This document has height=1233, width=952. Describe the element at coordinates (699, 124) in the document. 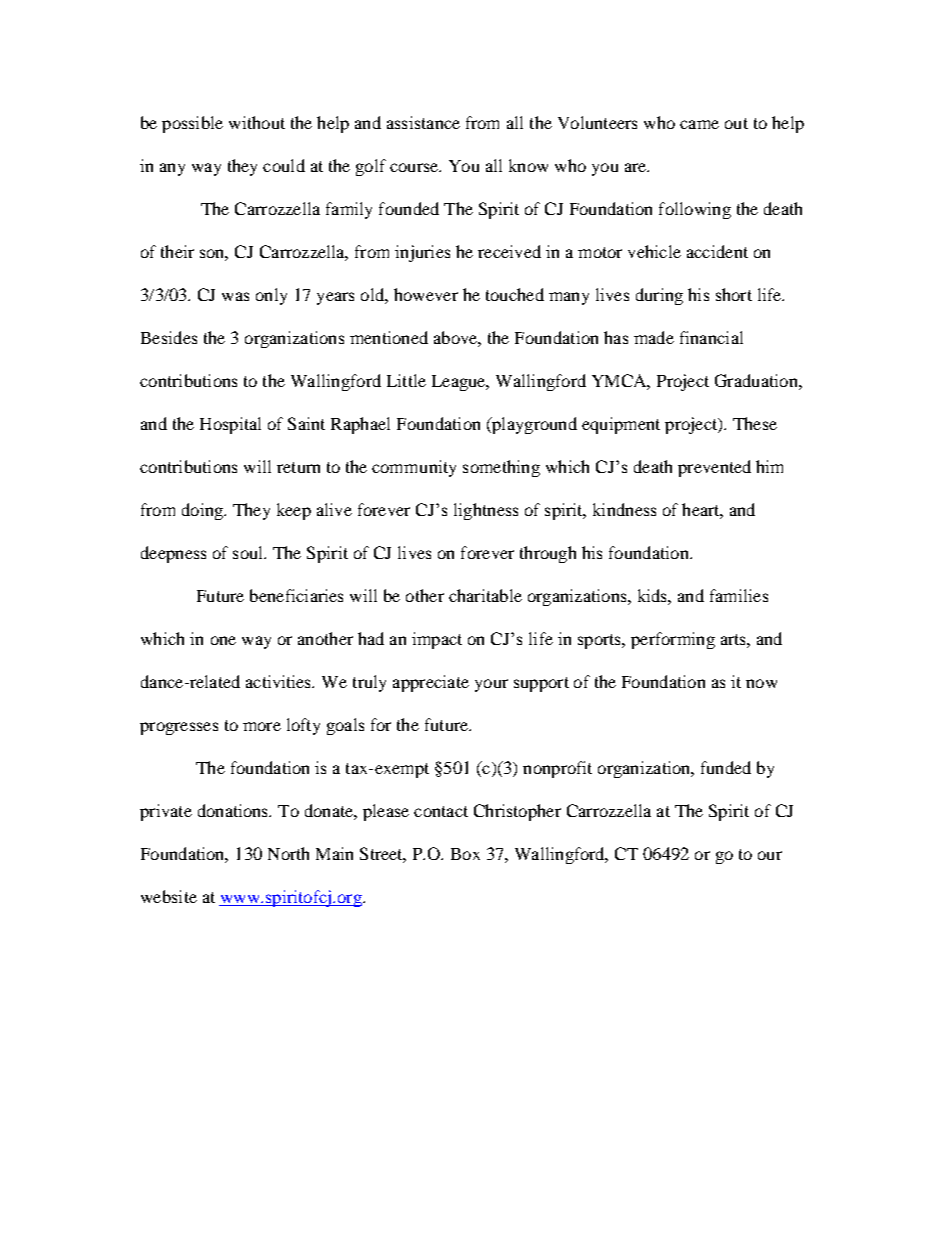

I see `came` at that location.
